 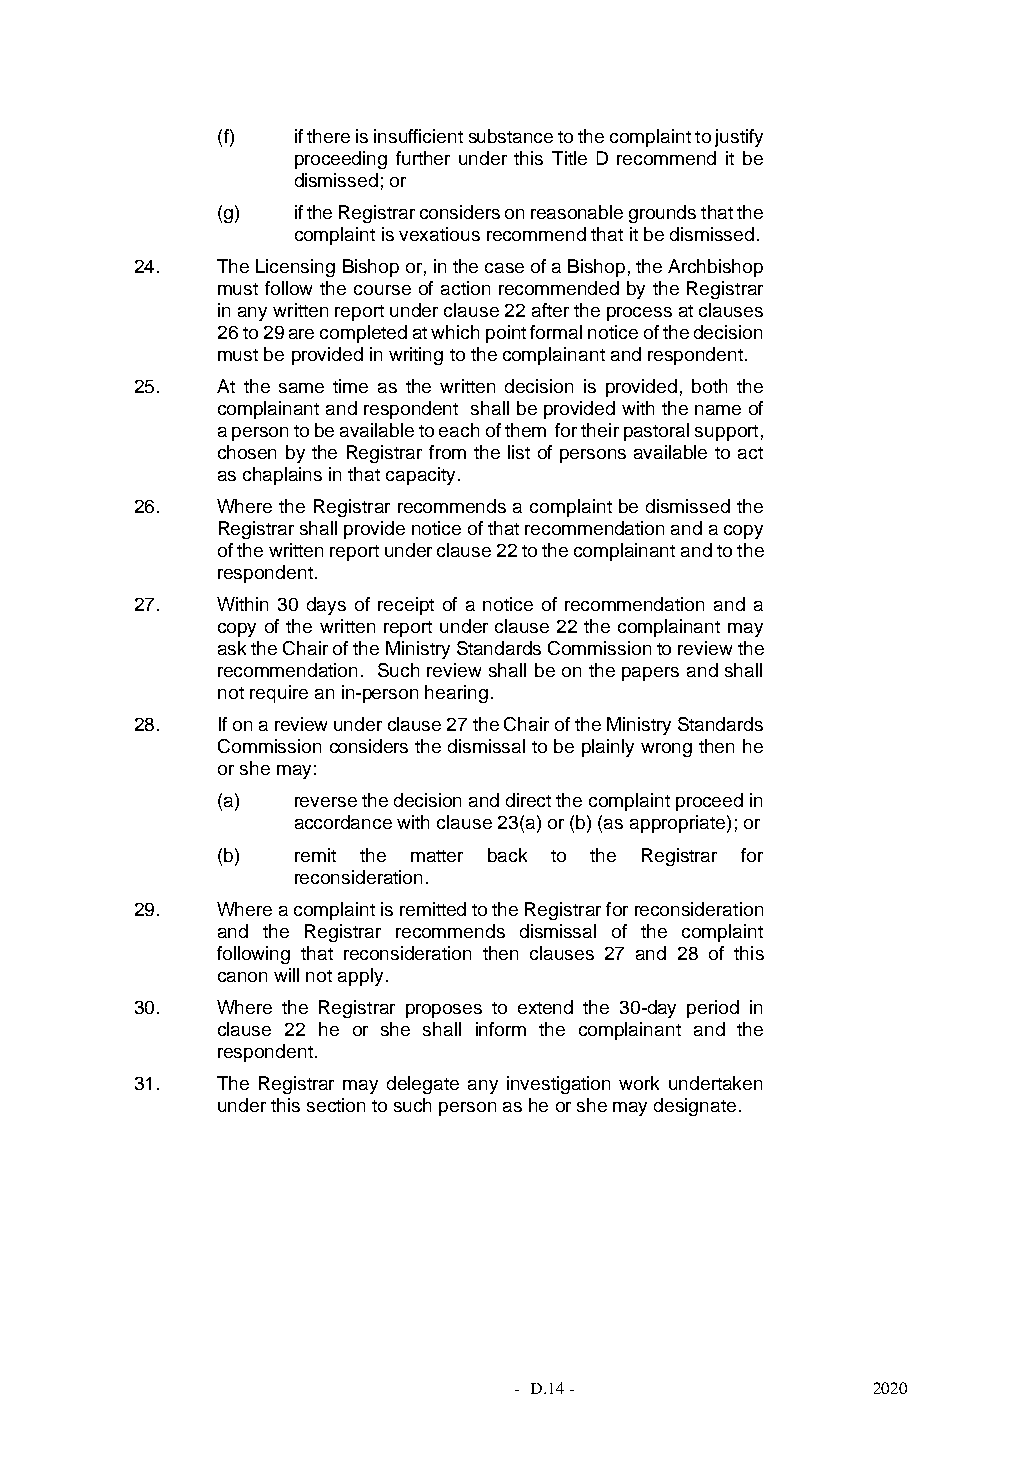 I want to click on grounds, so click(x=662, y=214).
